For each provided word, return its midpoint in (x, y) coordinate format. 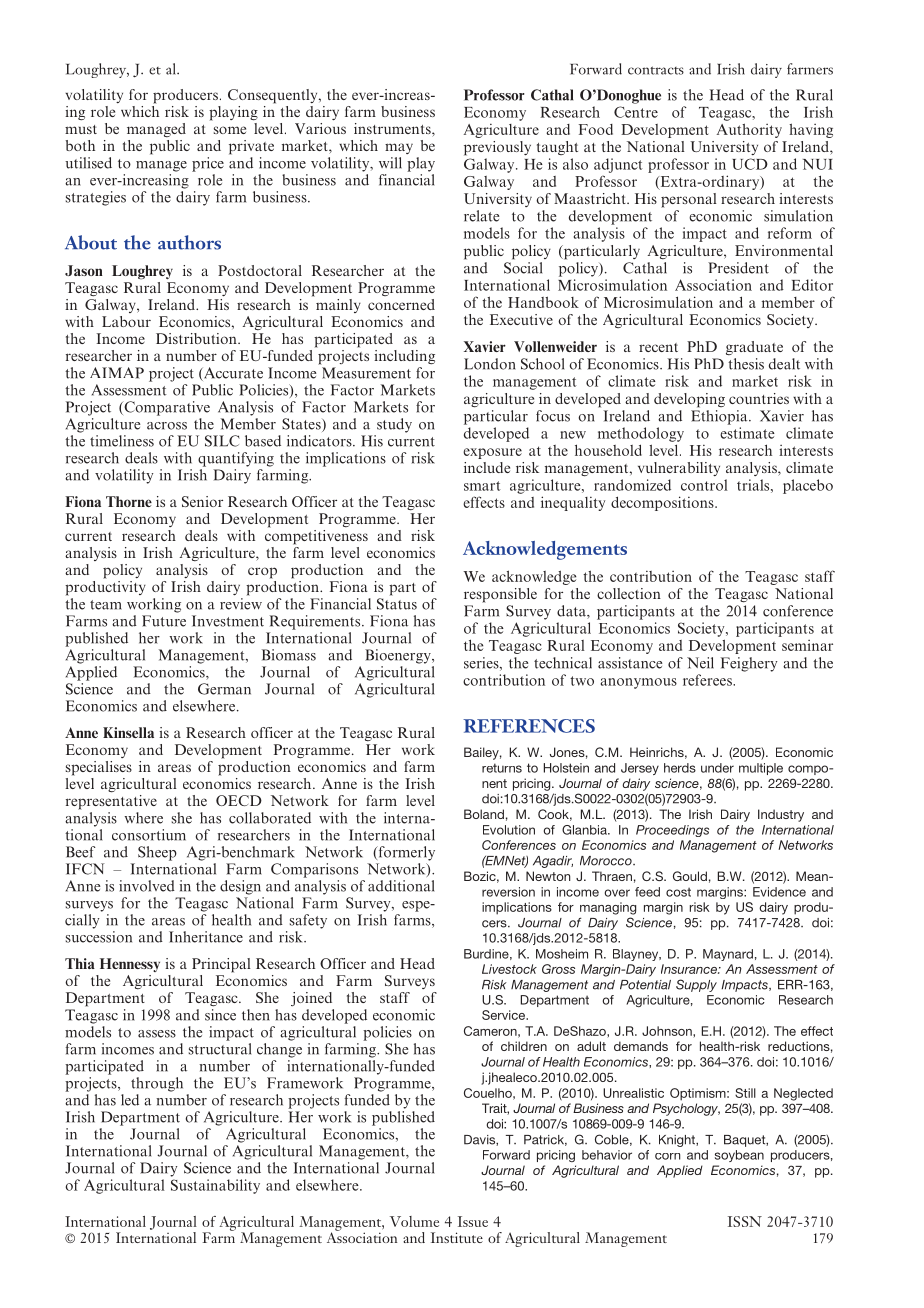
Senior (202, 501)
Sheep (157, 853)
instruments (393, 130)
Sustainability (215, 1186)
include (487, 467)
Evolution (509, 830)
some (230, 130)
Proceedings (672, 831)
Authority (749, 130)
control (704, 485)
